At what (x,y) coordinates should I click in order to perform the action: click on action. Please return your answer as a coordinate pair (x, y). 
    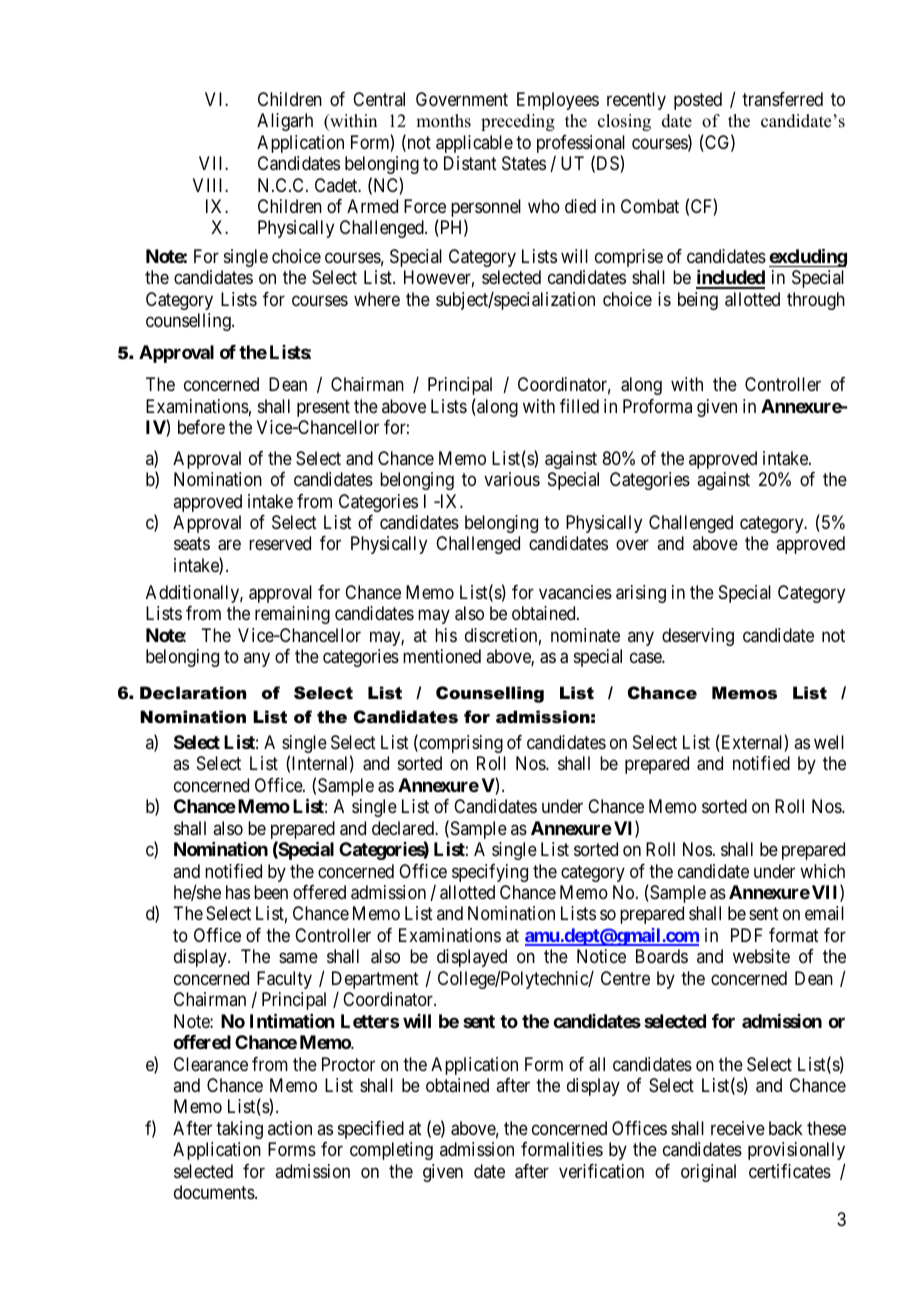
    Looking at the image, I should click on (290, 1128).
